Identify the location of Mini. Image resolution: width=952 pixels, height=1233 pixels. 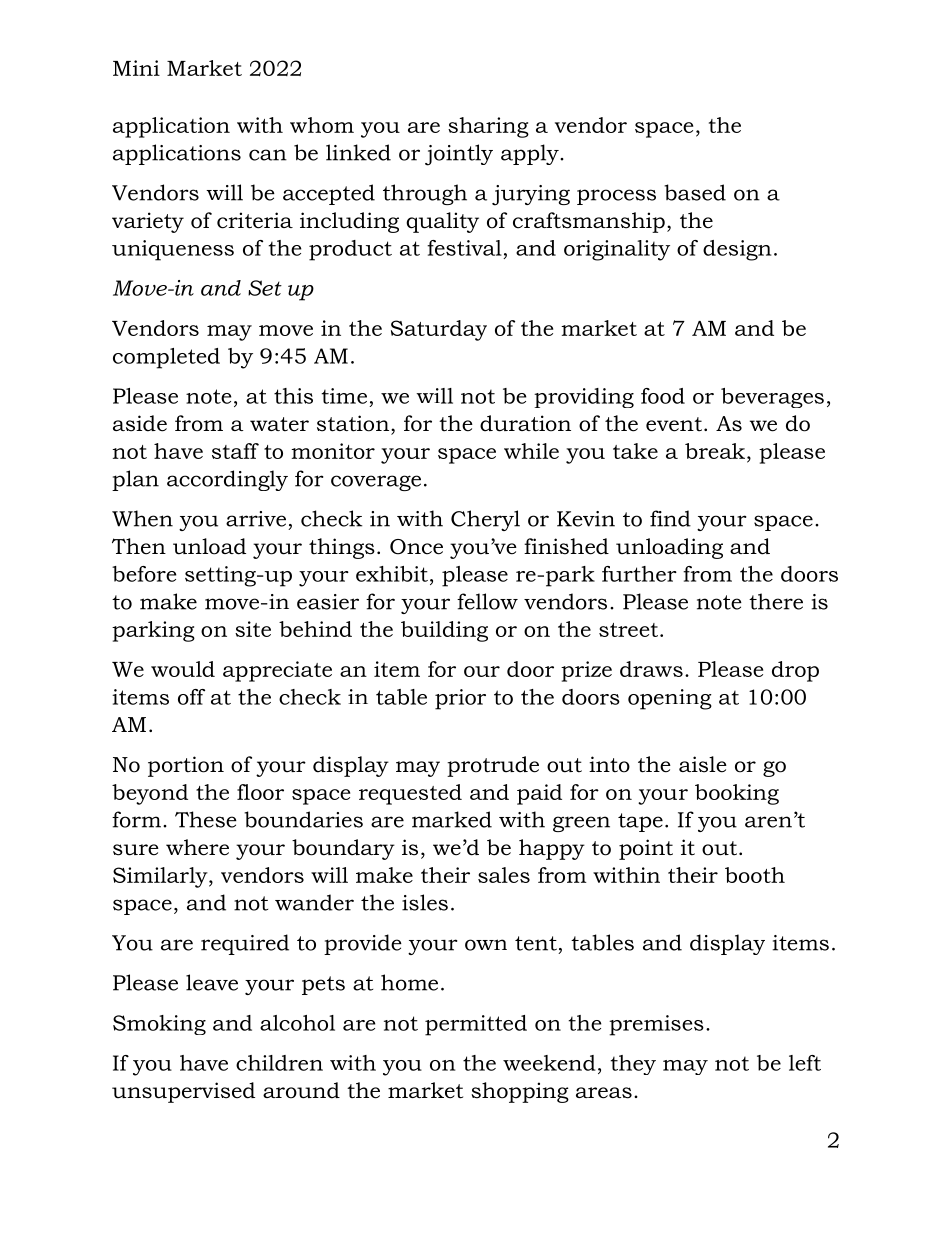
(136, 68).
